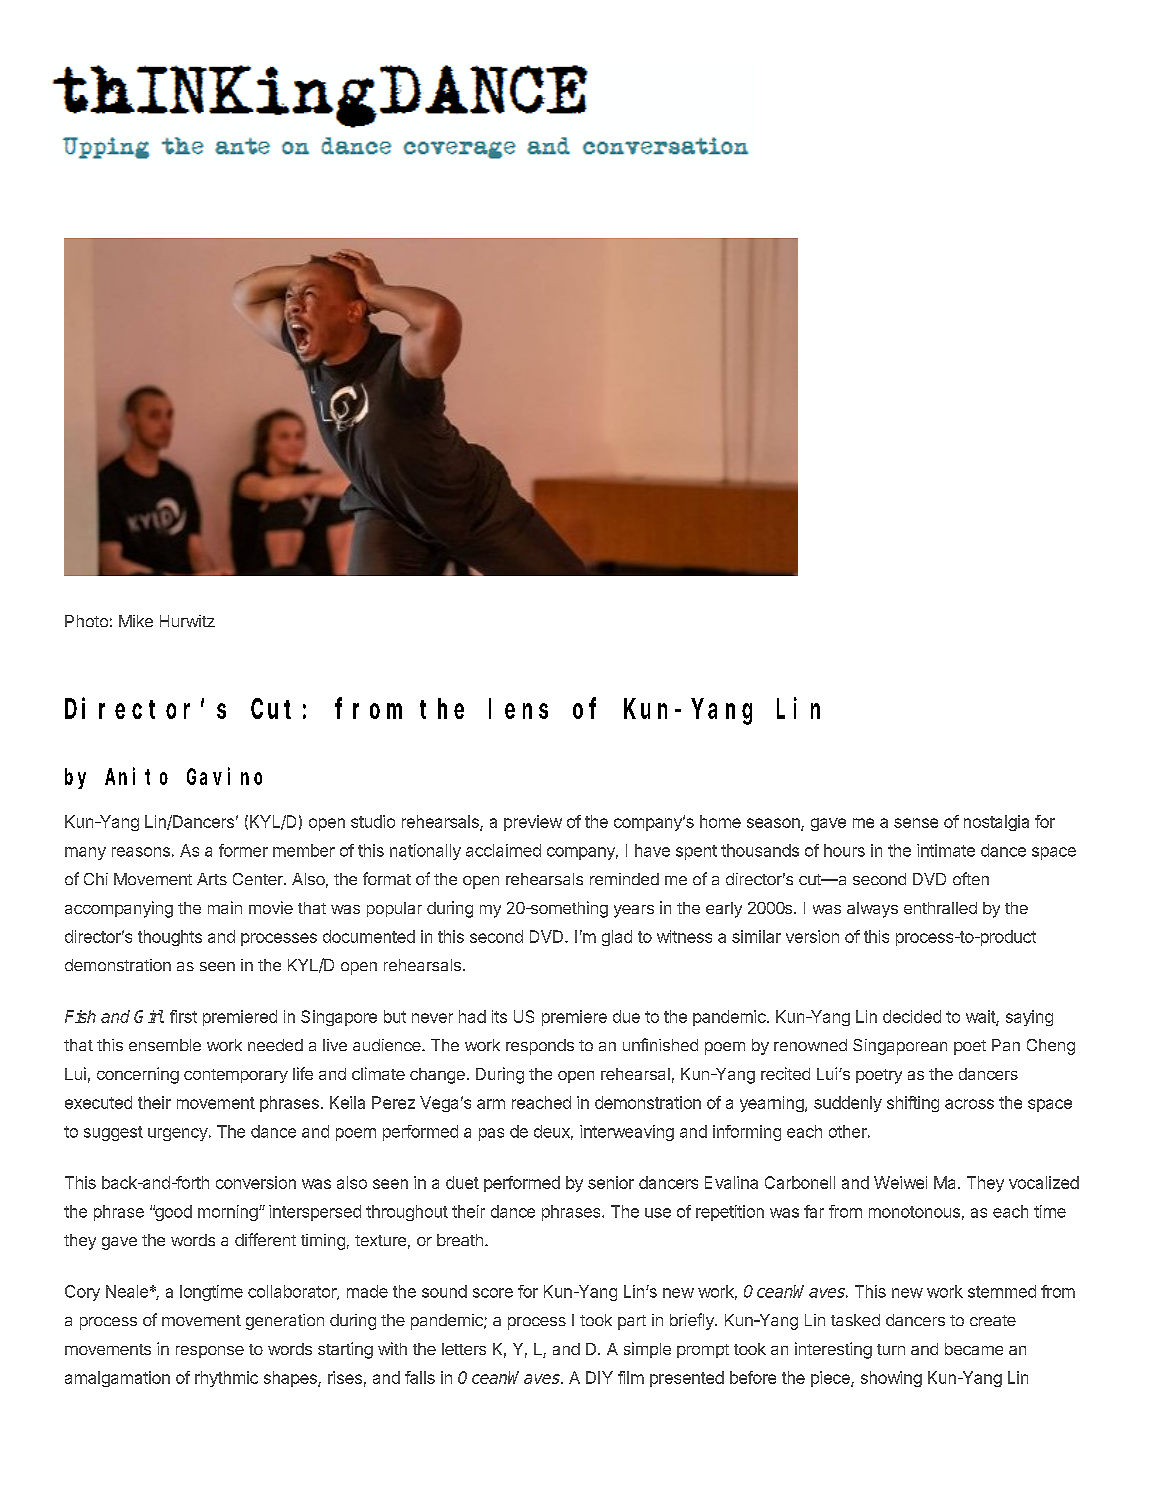 The height and width of the document is (1490, 1152). What do you see at coordinates (518, 709) in the document?
I see `lens` at bounding box center [518, 709].
